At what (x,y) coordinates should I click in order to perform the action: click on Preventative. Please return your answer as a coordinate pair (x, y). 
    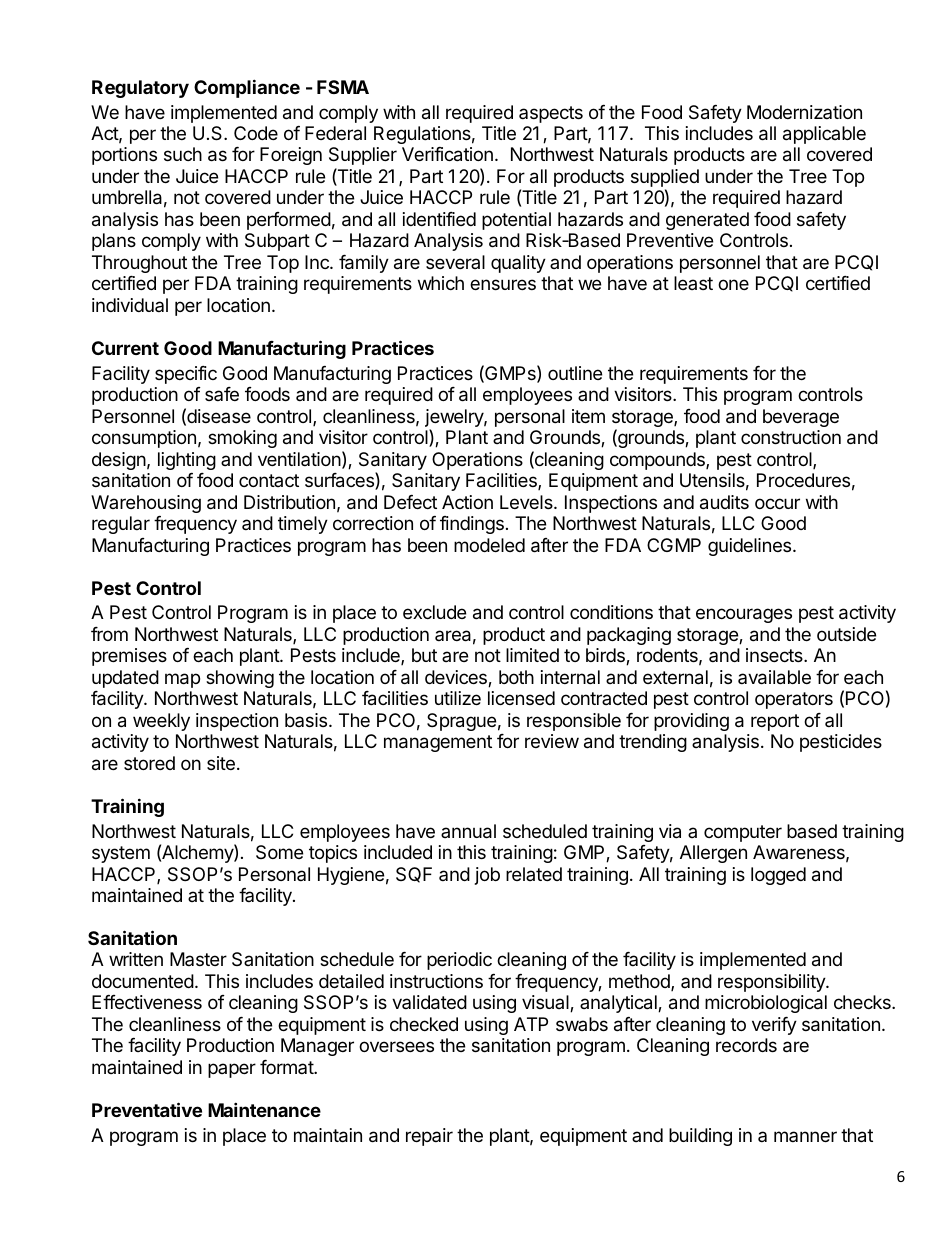
    Looking at the image, I should click on (147, 1109).
